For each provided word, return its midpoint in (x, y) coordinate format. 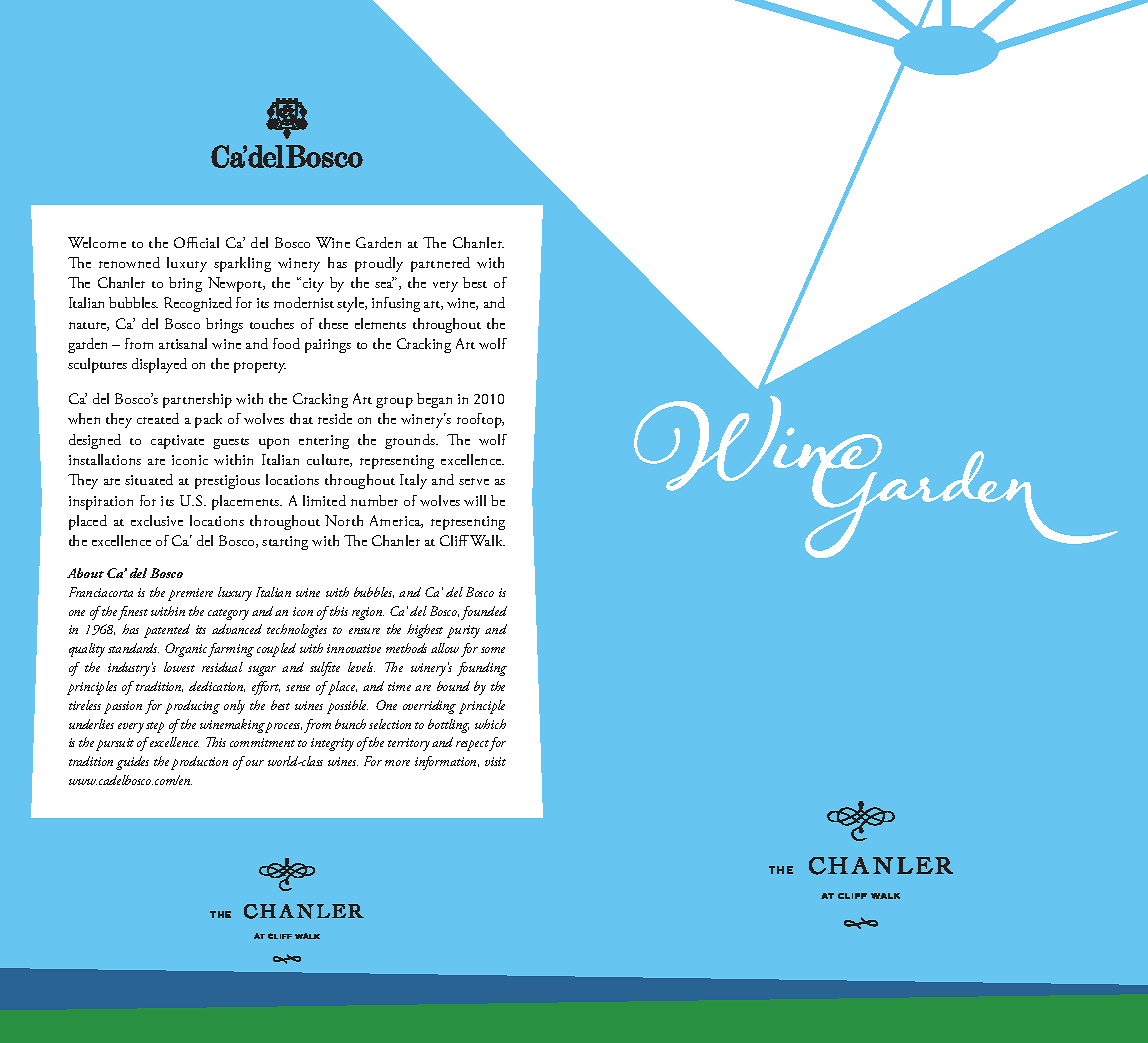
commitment (262, 742)
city (312, 284)
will (475, 500)
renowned (129, 262)
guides (132, 763)
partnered (440, 264)
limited (324, 500)
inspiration (101, 503)
